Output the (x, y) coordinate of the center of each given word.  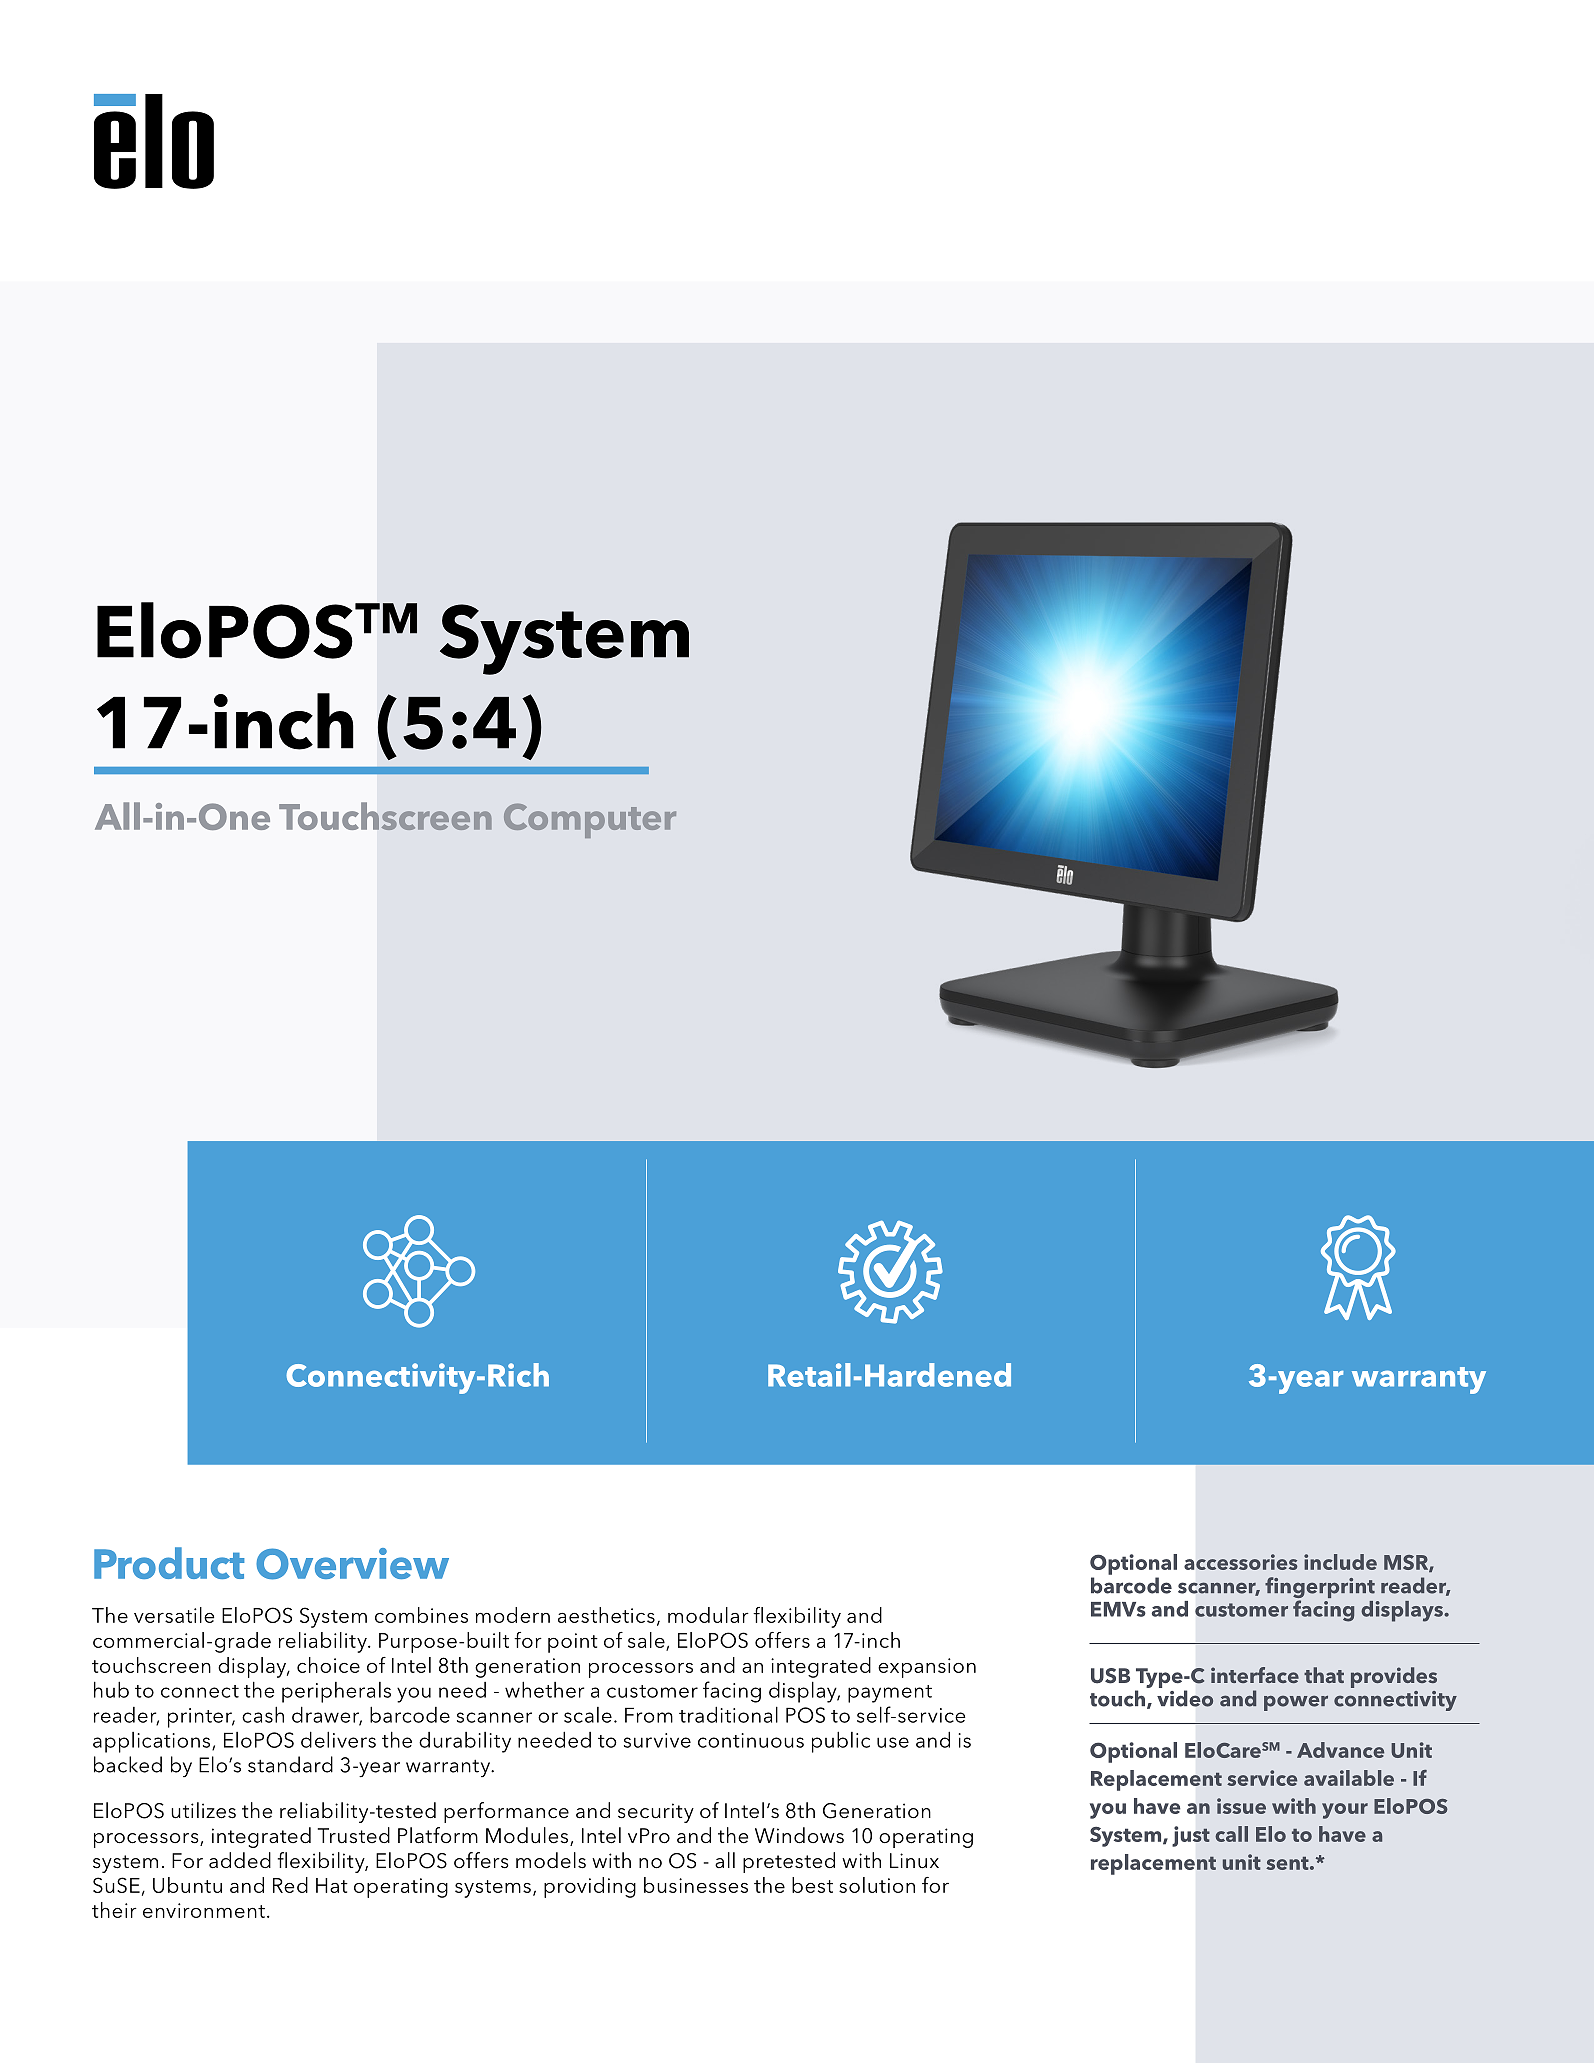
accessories (1241, 1562)
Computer (590, 821)
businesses (696, 1885)
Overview (352, 1564)
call (1231, 1834)
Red (290, 1885)
